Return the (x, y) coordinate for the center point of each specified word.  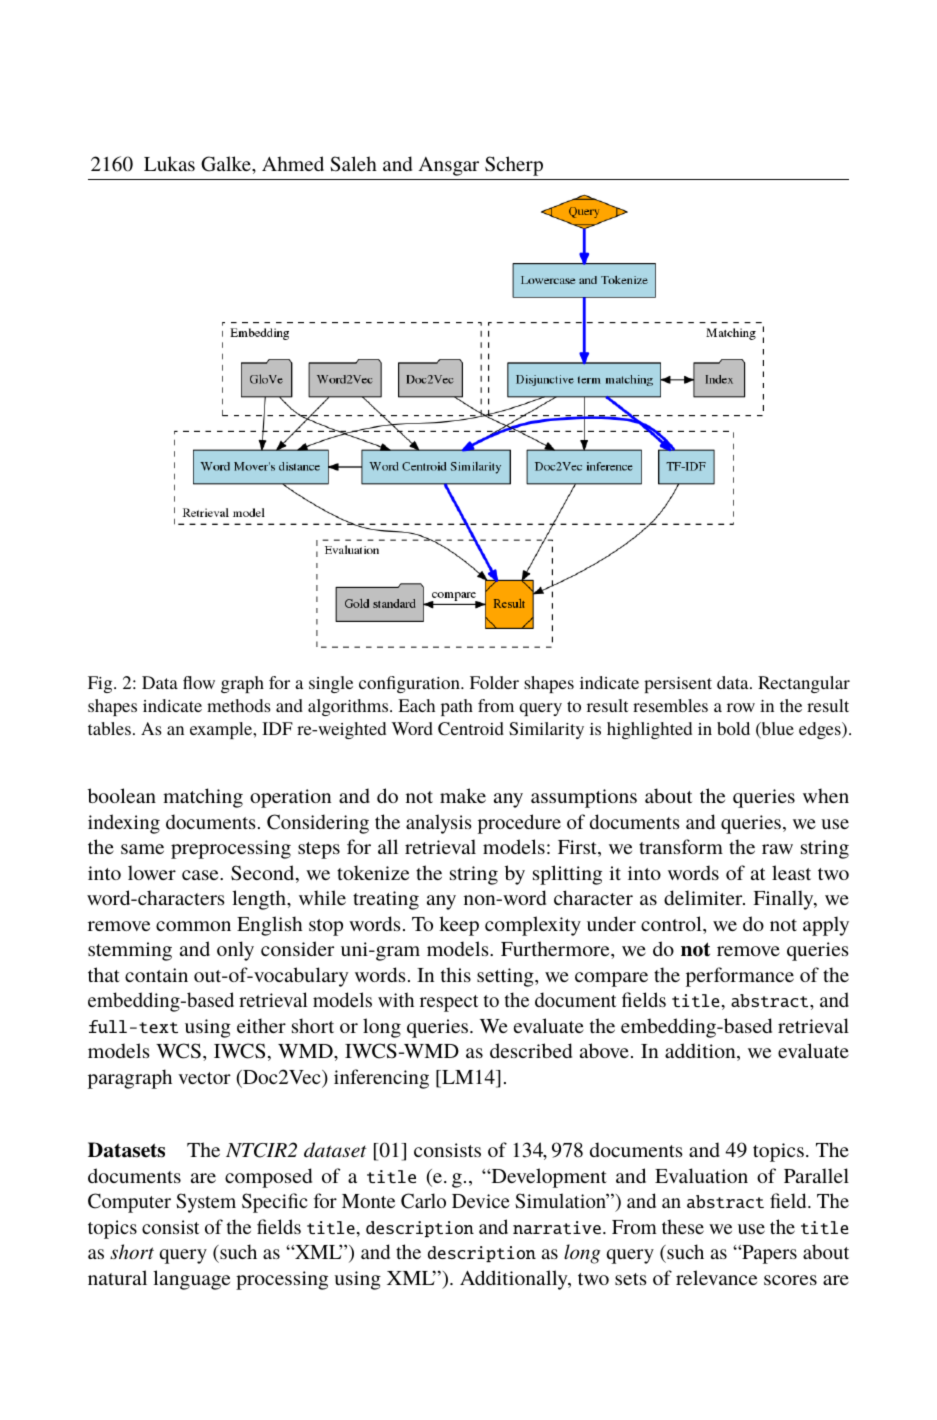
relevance (716, 1277)
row (741, 707)
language (191, 1280)
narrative (557, 1227)
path (457, 707)
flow (199, 682)
